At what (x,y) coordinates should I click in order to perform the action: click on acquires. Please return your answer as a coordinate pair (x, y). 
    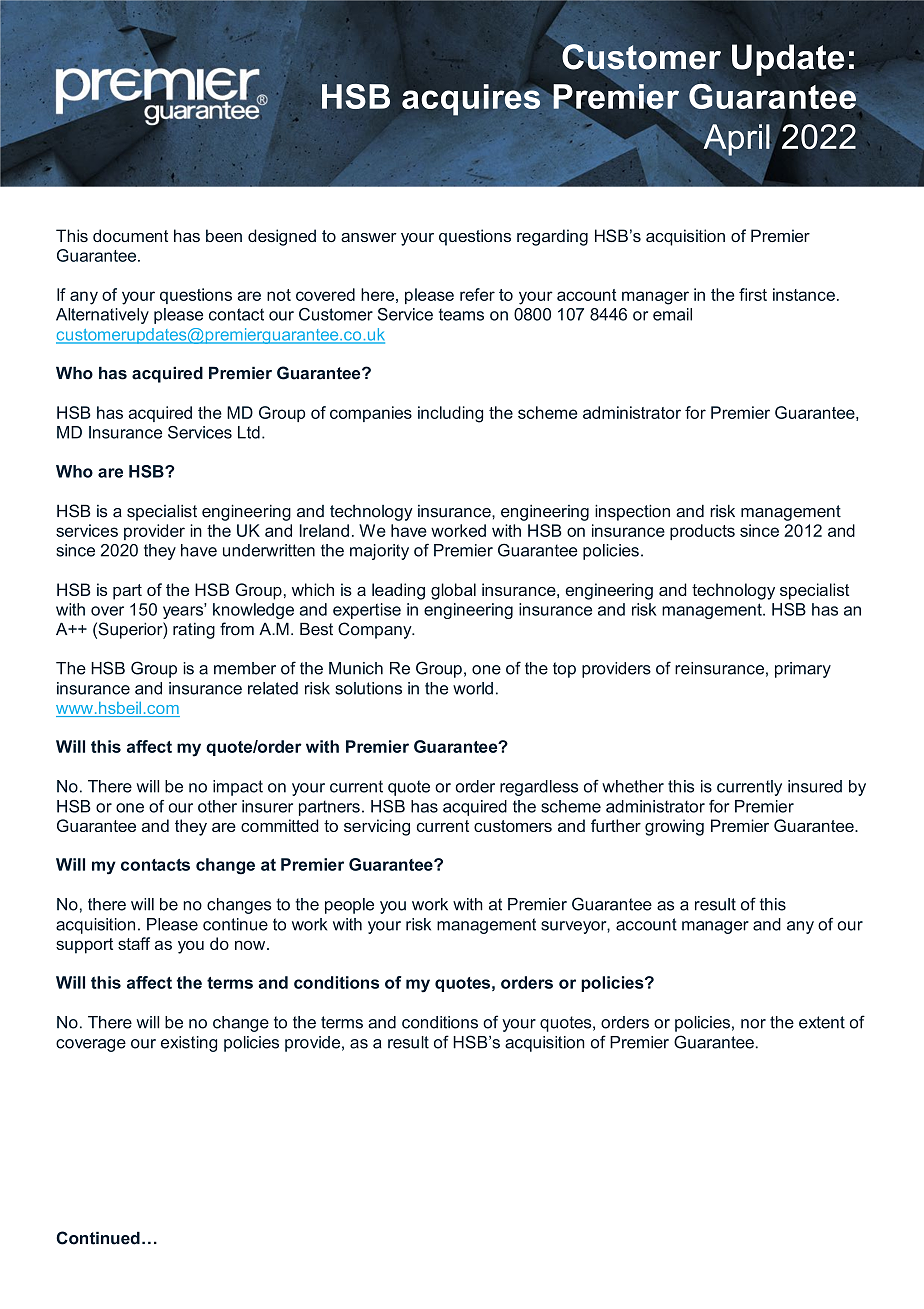
    Looking at the image, I should click on (471, 100).
